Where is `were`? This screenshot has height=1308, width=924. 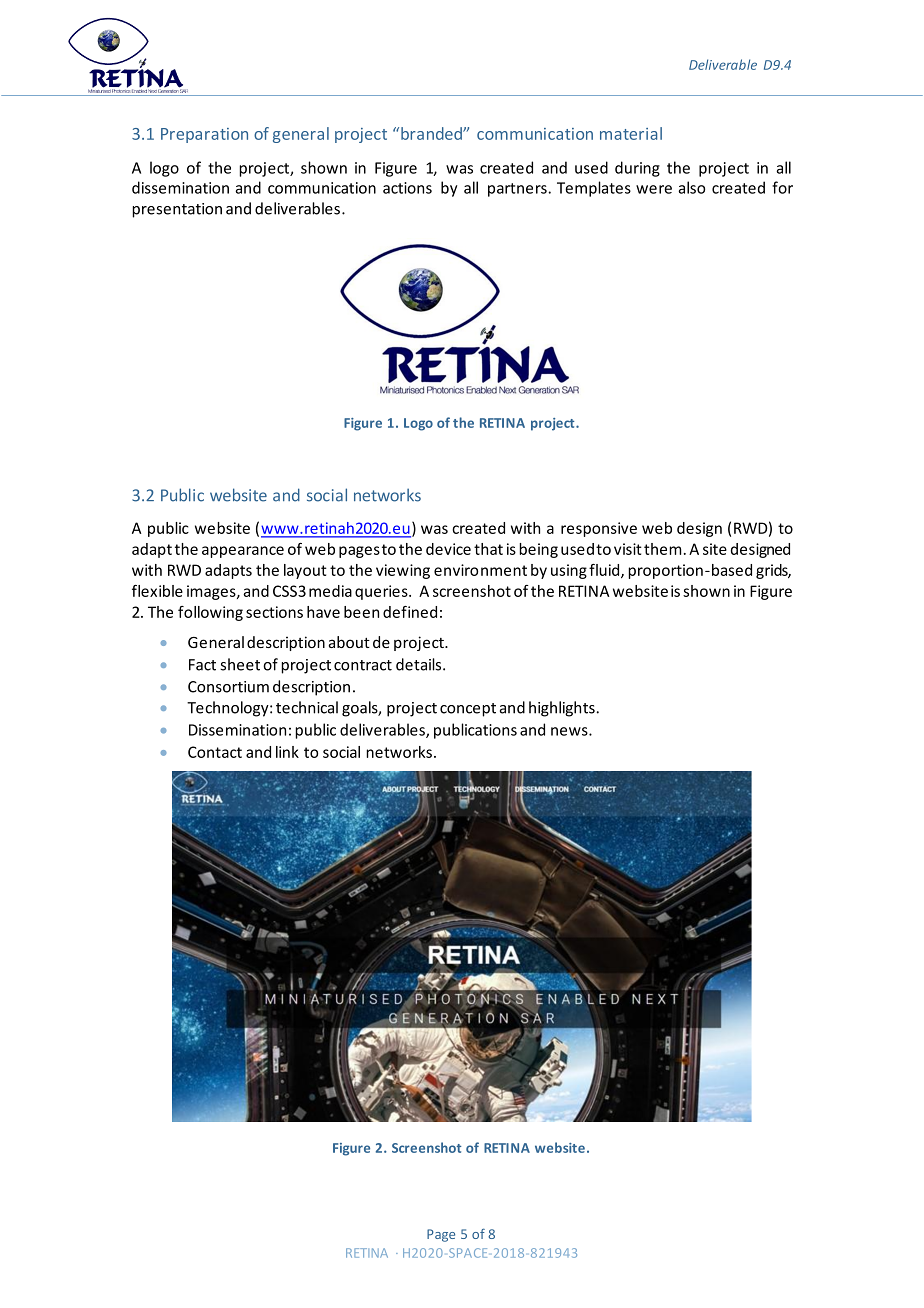
were is located at coordinates (654, 189).
